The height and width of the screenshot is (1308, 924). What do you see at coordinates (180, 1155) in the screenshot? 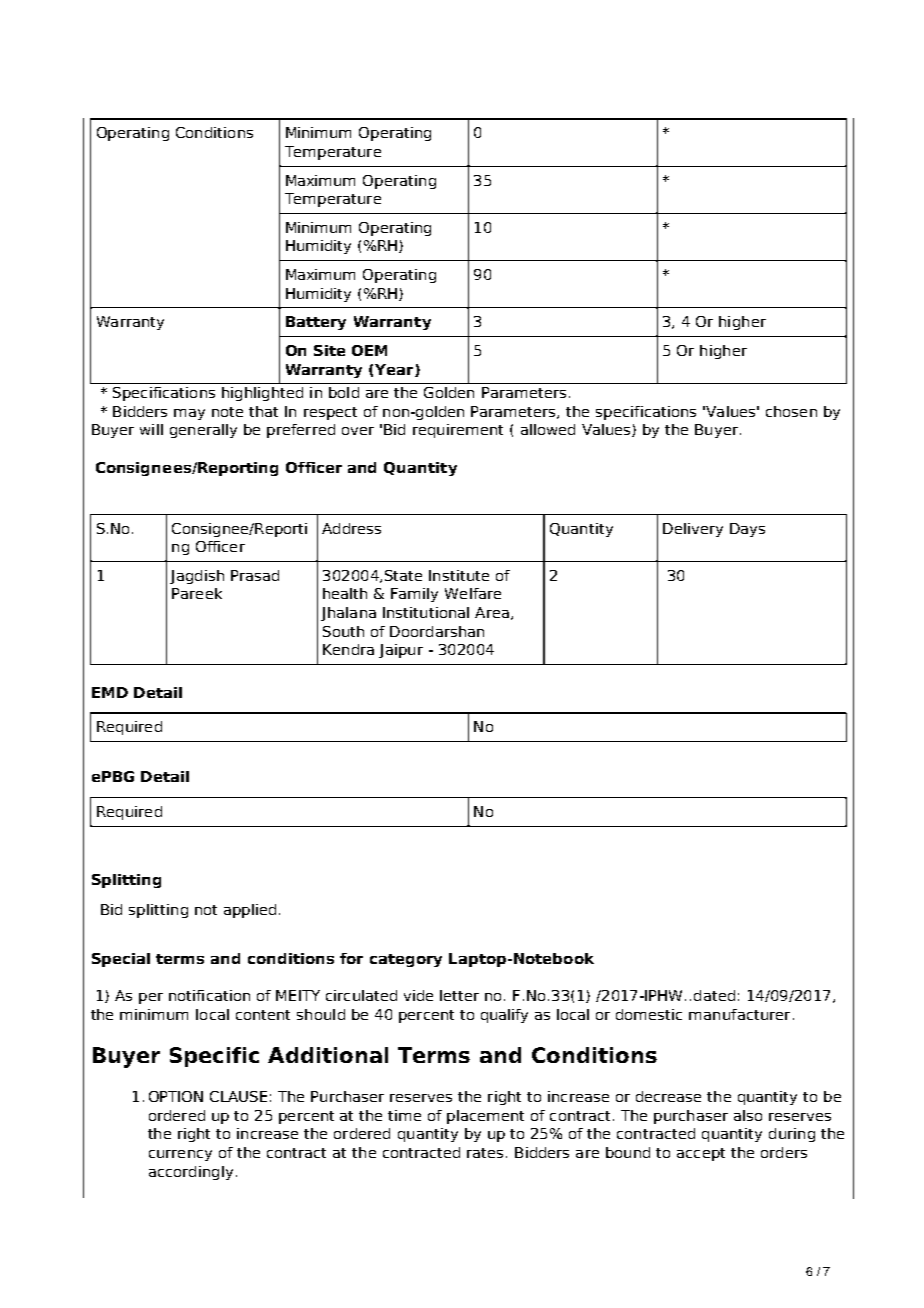
I see `currency` at bounding box center [180, 1155].
